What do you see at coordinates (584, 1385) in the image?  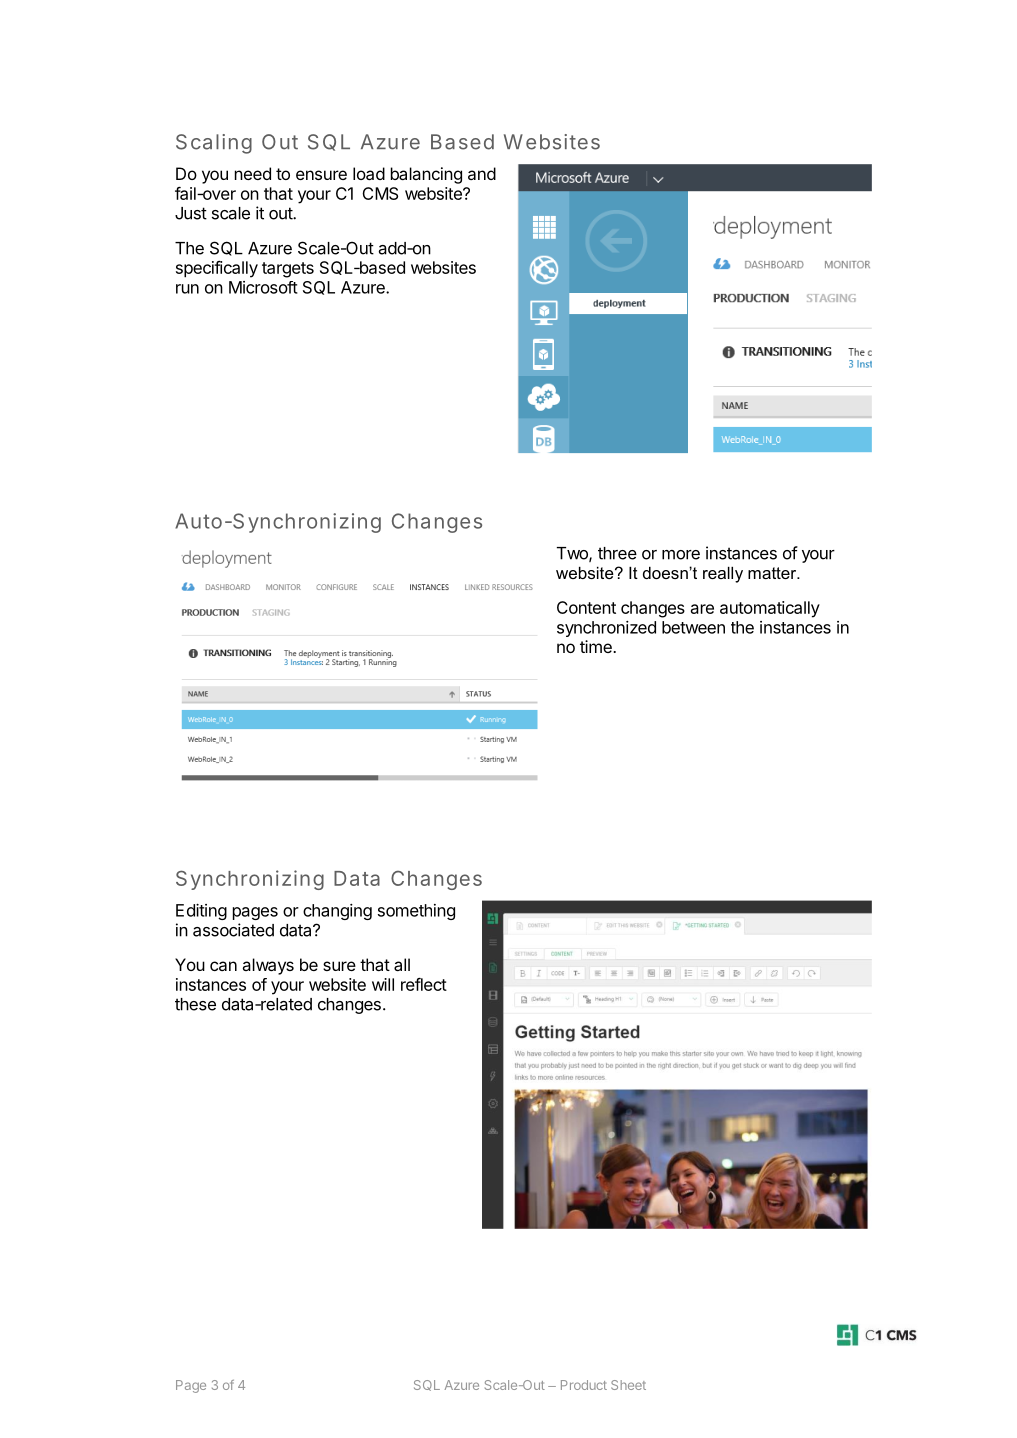 I see `Product` at bounding box center [584, 1385].
